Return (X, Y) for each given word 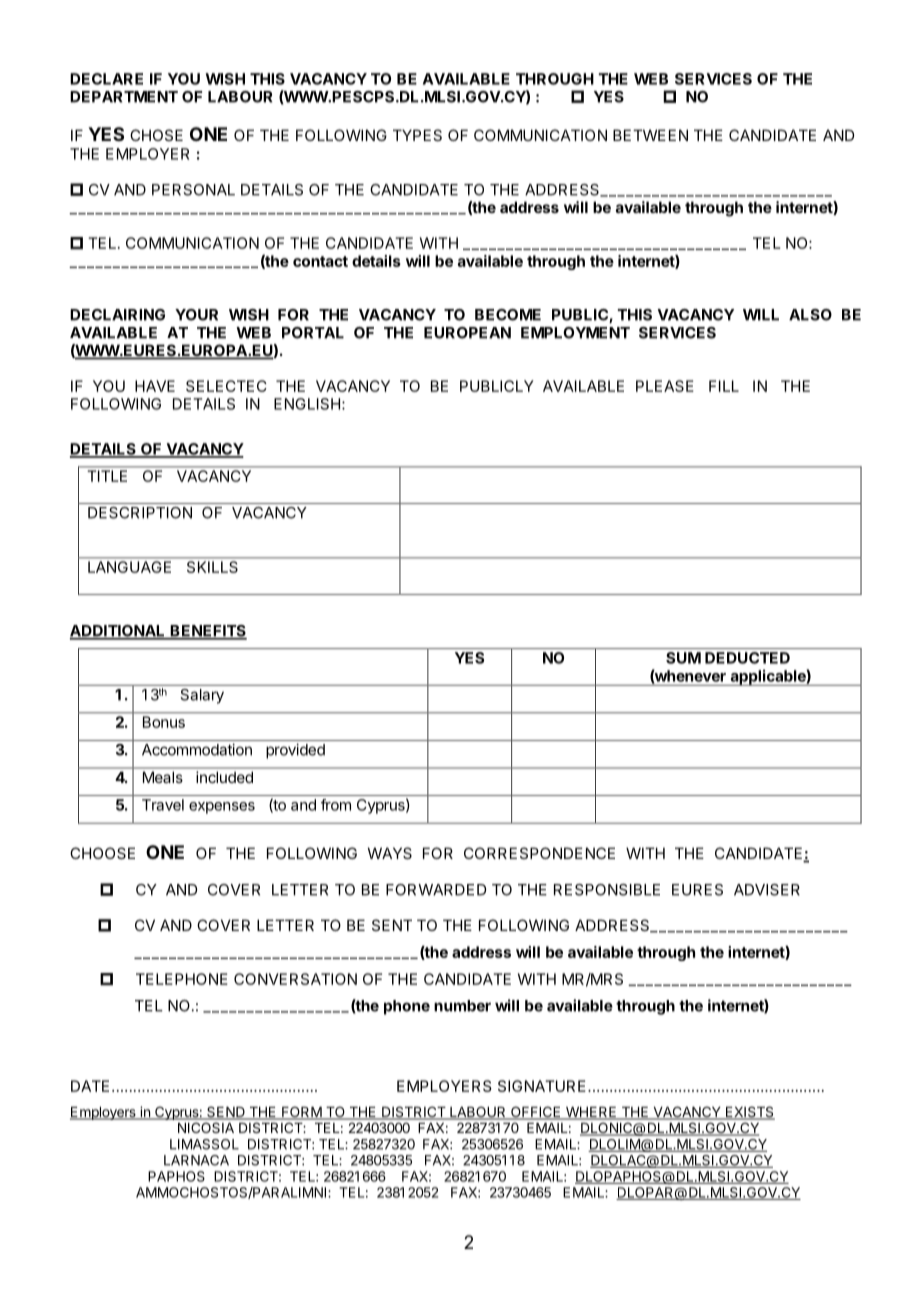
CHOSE (156, 135)
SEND (226, 1113)
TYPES (417, 135)
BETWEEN (650, 135)
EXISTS (749, 1113)
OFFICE (536, 1113)
